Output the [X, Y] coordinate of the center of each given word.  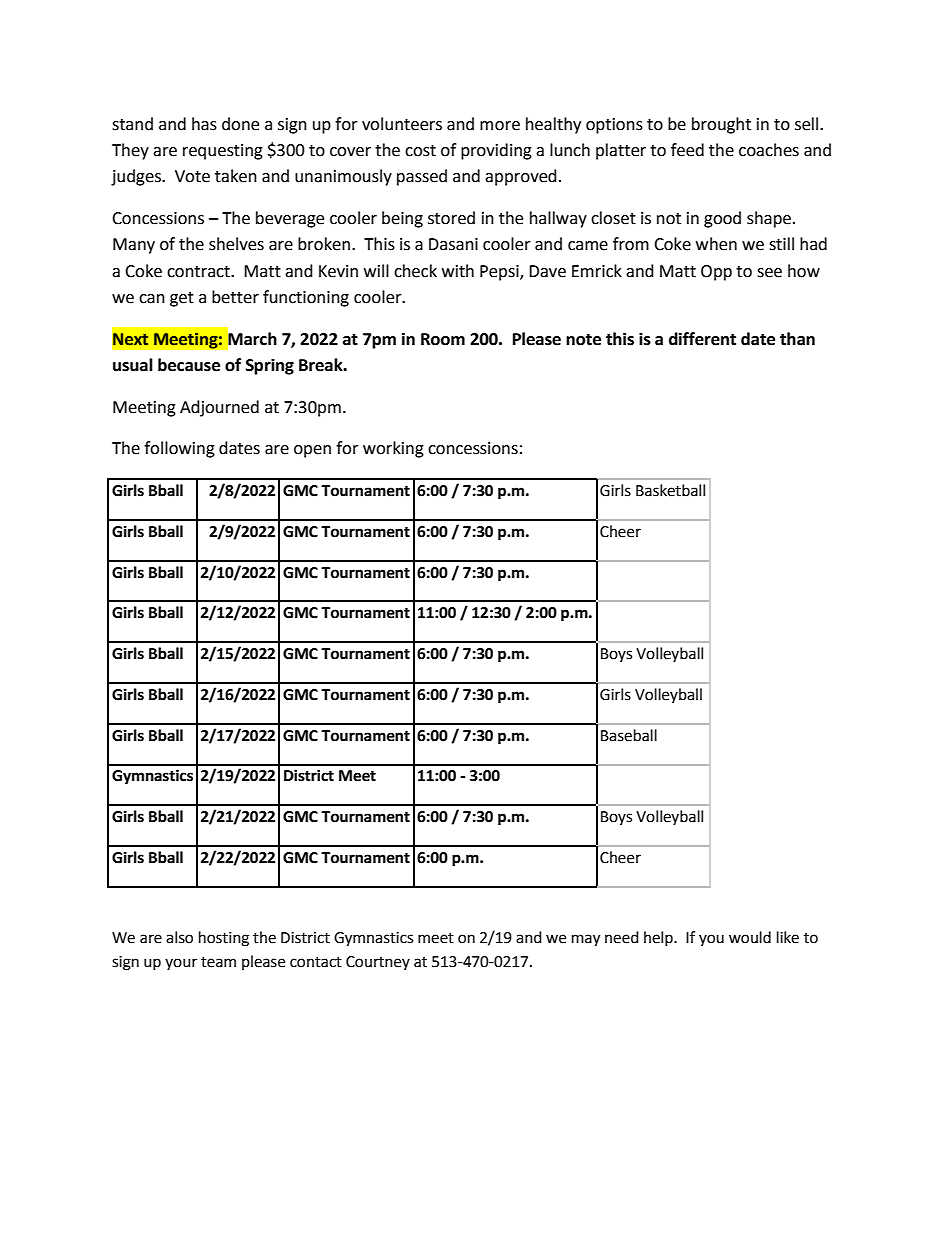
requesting [223, 152]
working [393, 449]
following [179, 449]
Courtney [378, 963]
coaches [769, 150]
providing [496, 151]
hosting [224, 939]
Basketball [670, 490]
